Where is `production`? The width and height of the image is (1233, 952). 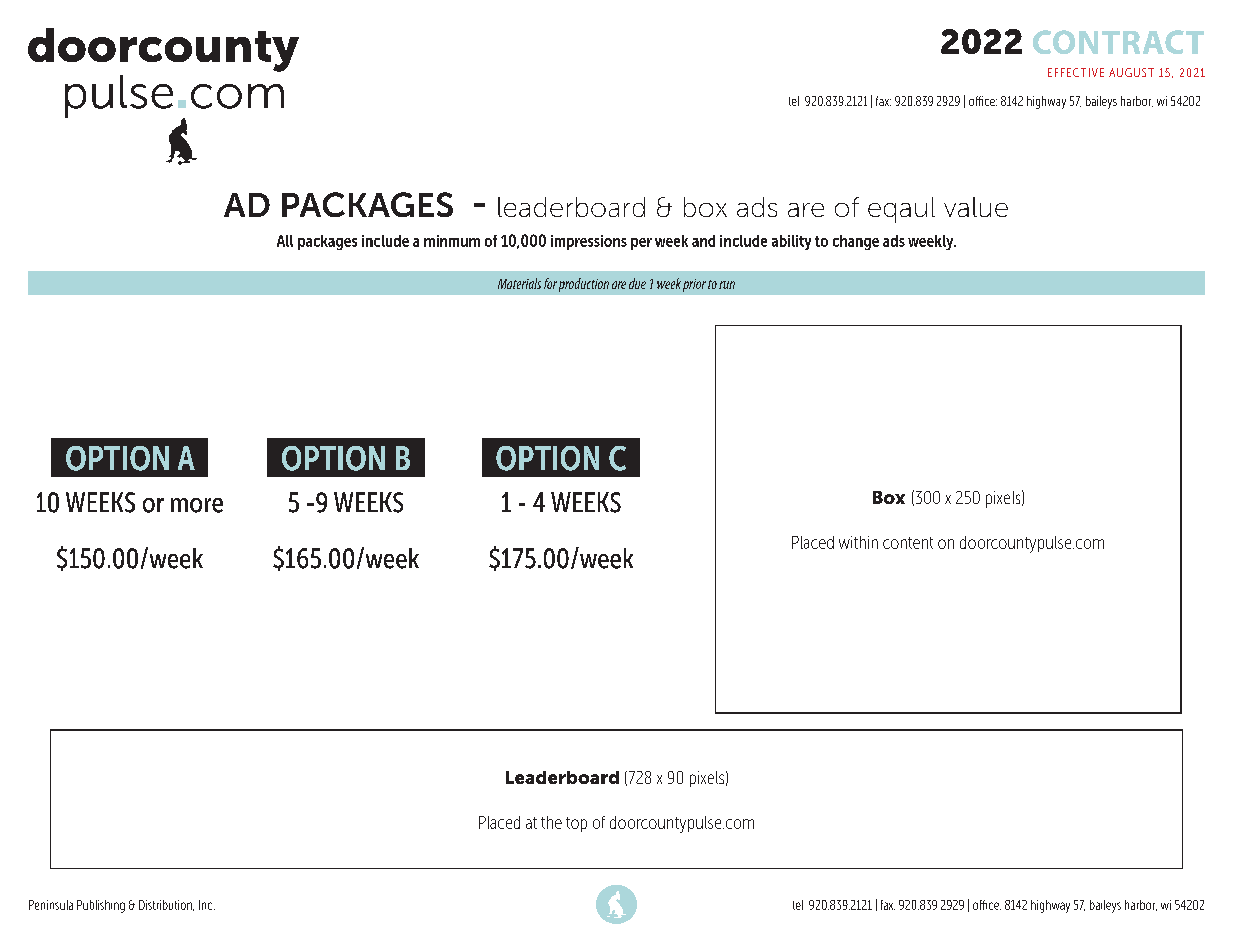
production is located at coordinates (584, 285).
